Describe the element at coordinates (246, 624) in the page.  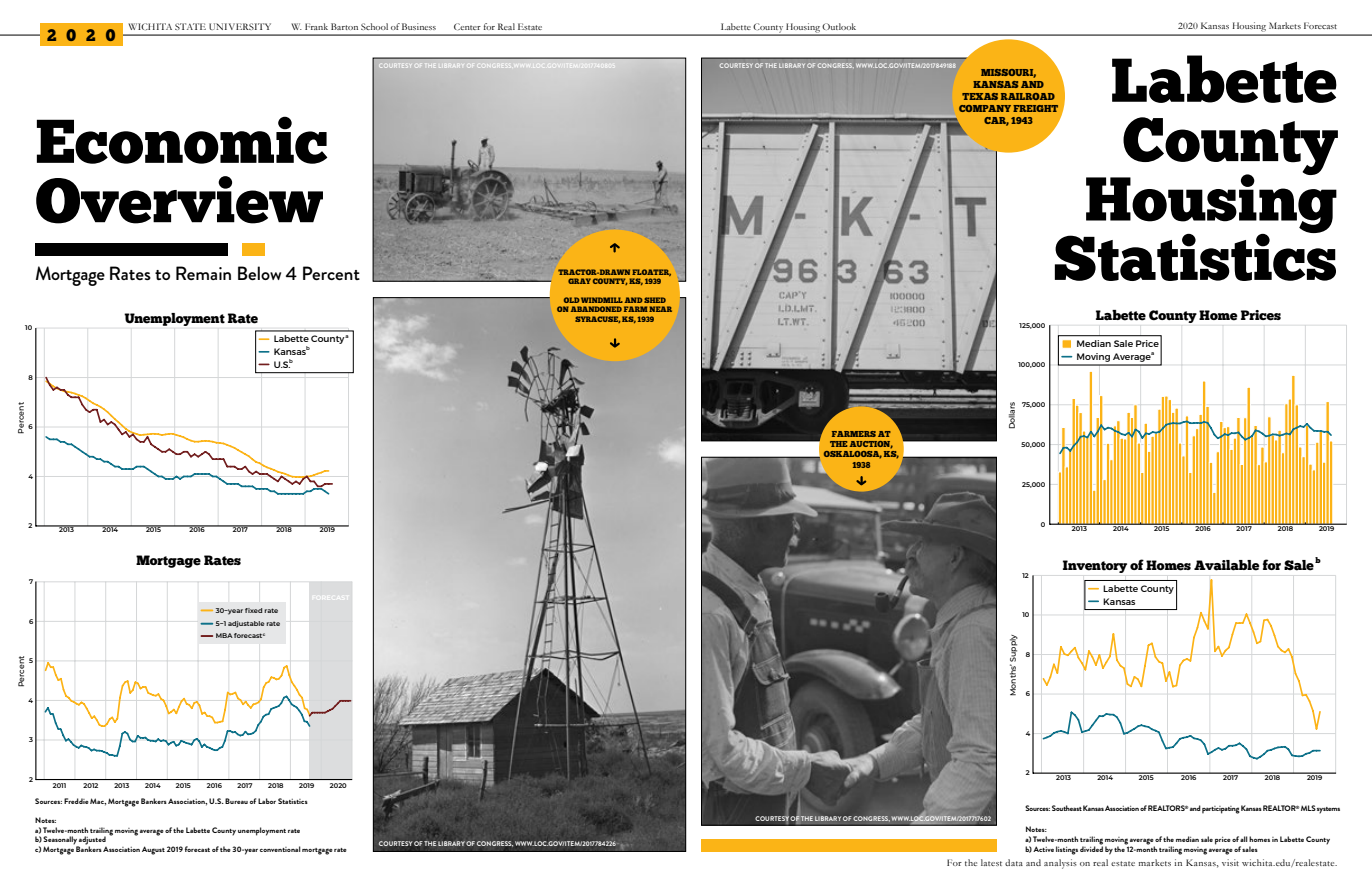
I see `adjustable` at that location.
